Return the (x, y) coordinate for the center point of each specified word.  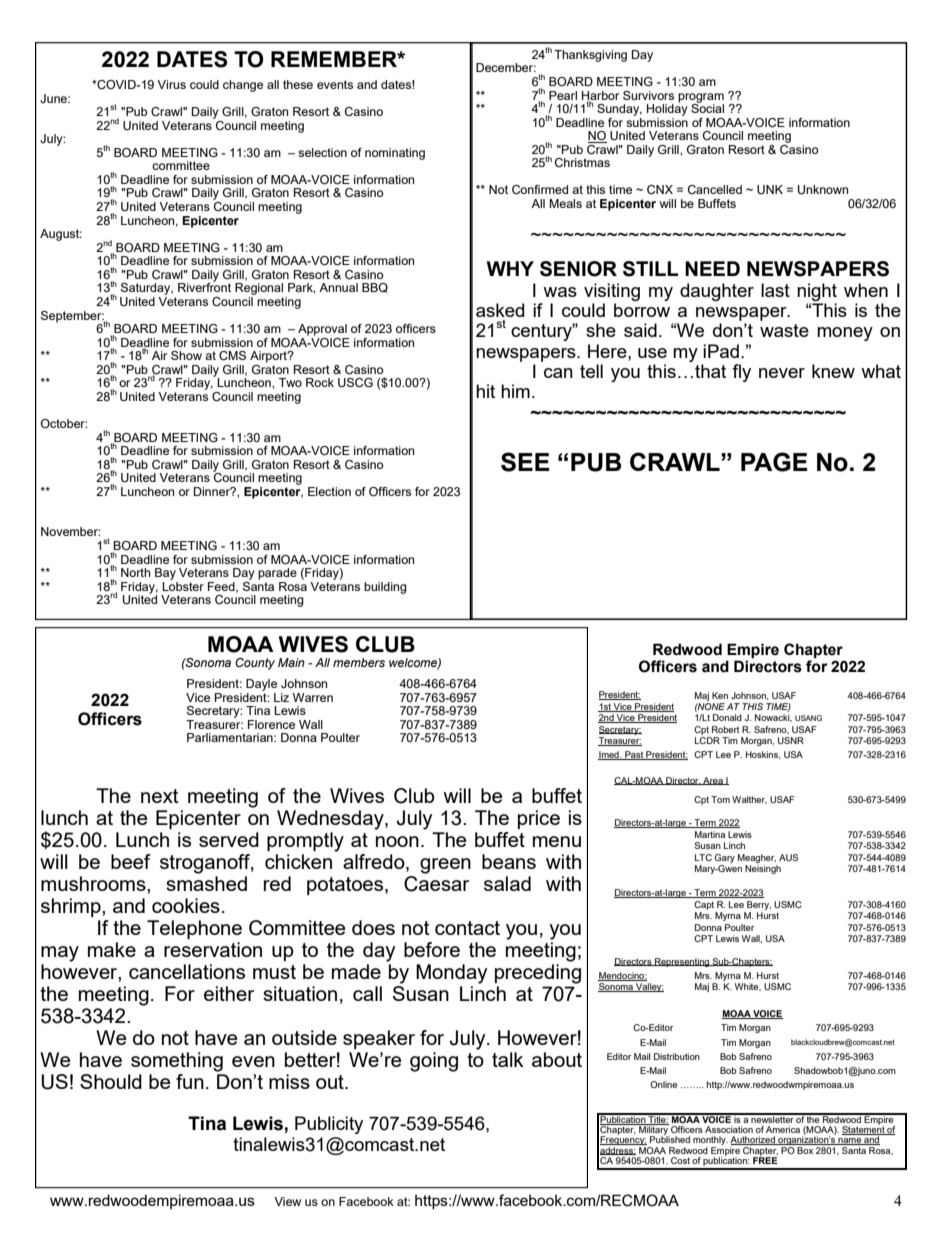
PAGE (774, 462)
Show (186, 355)
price (539, 819)
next (160, 796)
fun (190, 1081)
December (506, 67)
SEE (525, 462)
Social (707, 107)
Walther (749, 800)
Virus (171, 84)
